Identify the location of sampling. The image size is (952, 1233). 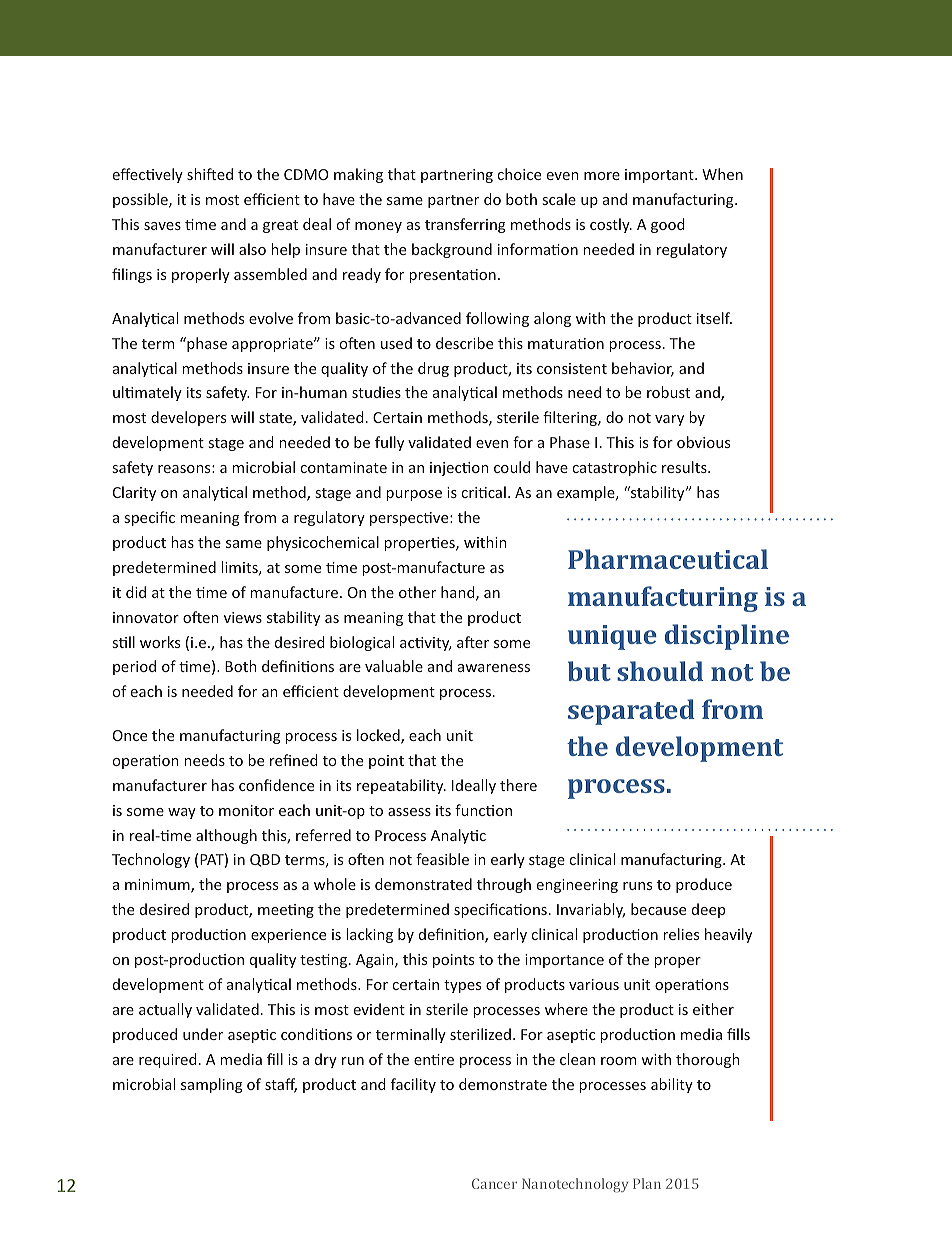
(212, 1085).
